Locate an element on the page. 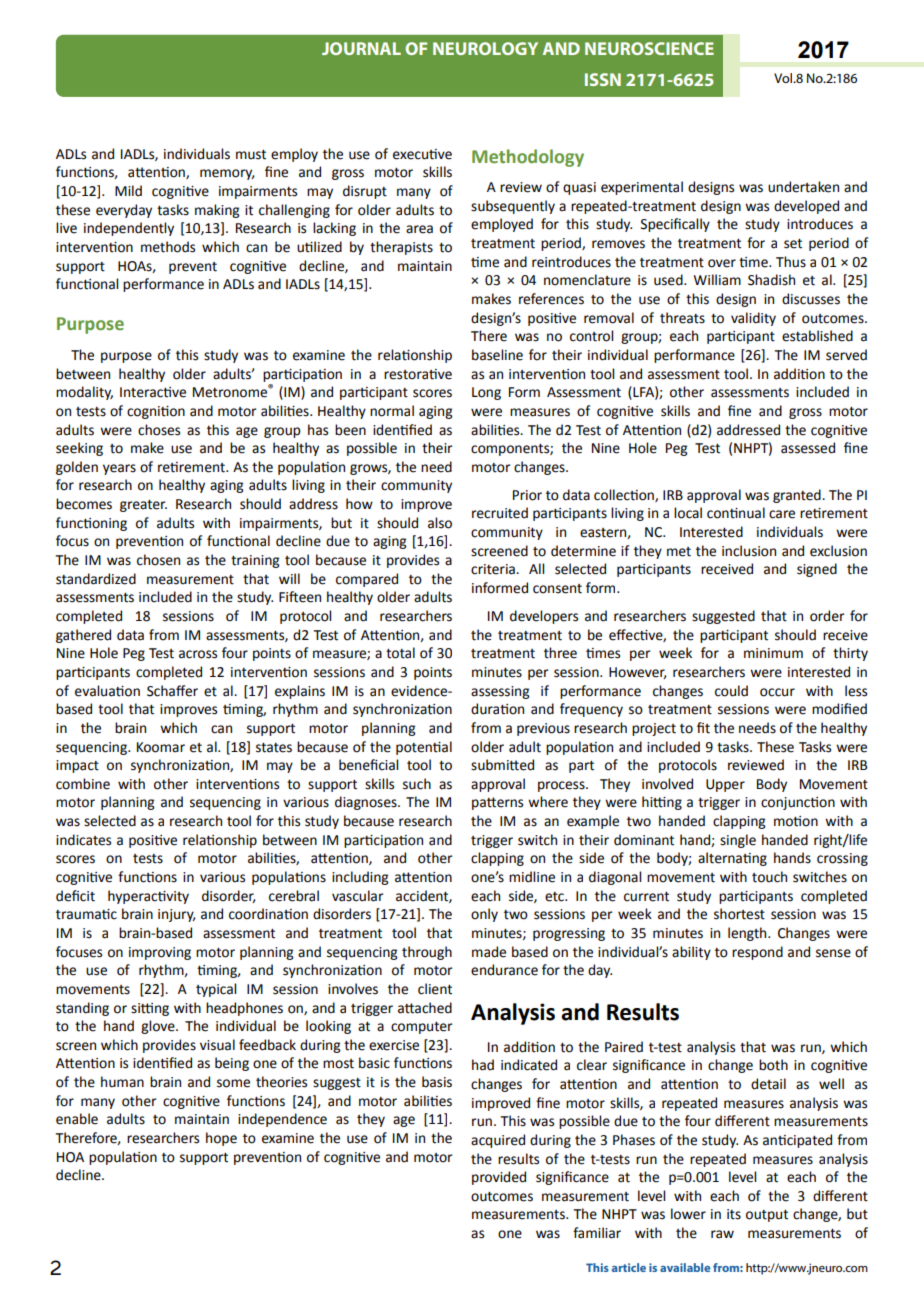 This page has width=924, height=1308. must is located at coordinates (251, 155).
